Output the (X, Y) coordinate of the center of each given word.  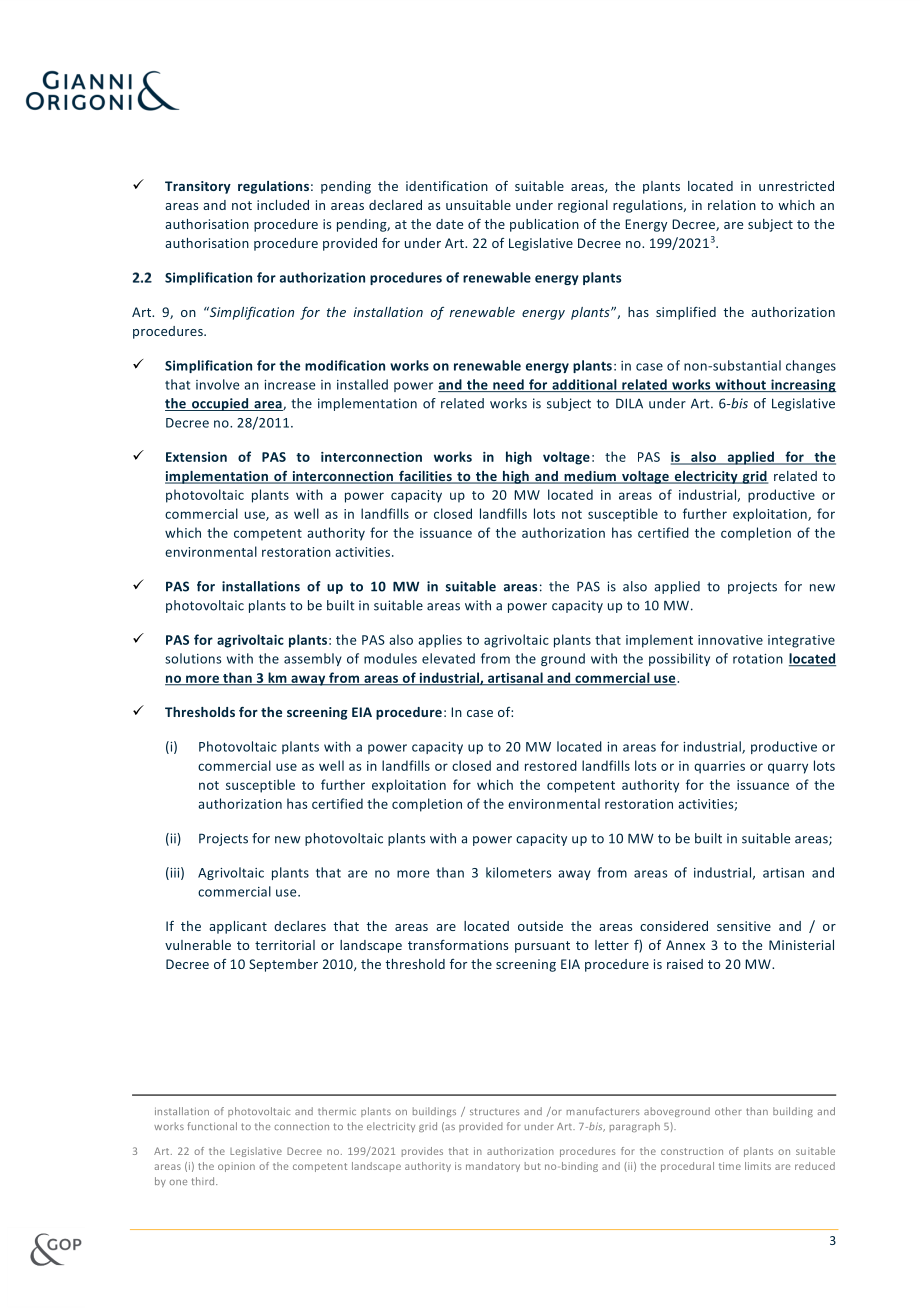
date (449, 224)
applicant (238, 927)
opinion (236, 1167)
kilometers (518, 872)
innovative (730, 640)
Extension (196, 457)
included (283, 205)
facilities (425, 477)
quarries (719, 767)
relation (732, 205)
